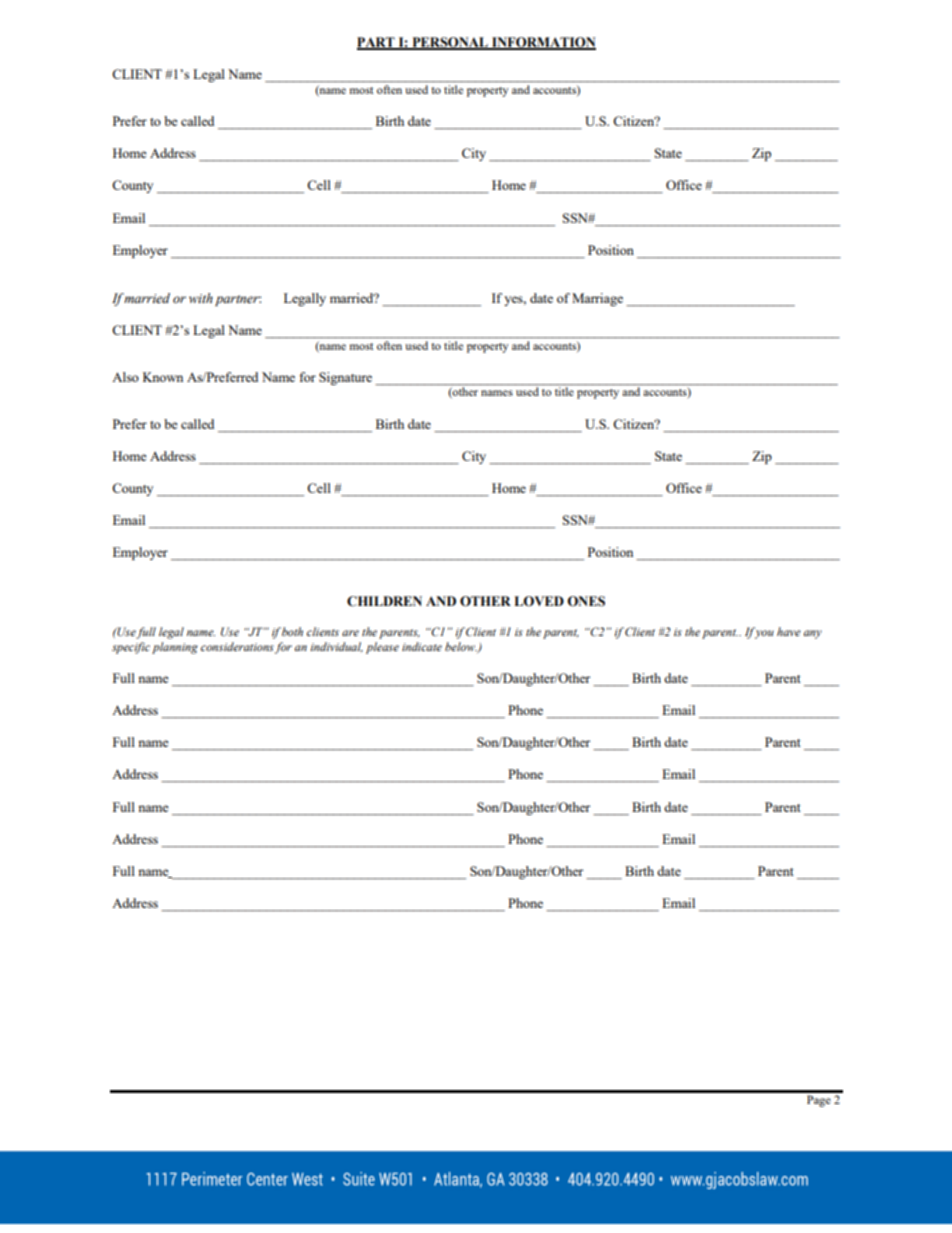 This screenshot has height=1233, width=952. What do you see at coordinates (125, 377) in the screenshot?
I see `Also` at bounding box center [125, 377].
